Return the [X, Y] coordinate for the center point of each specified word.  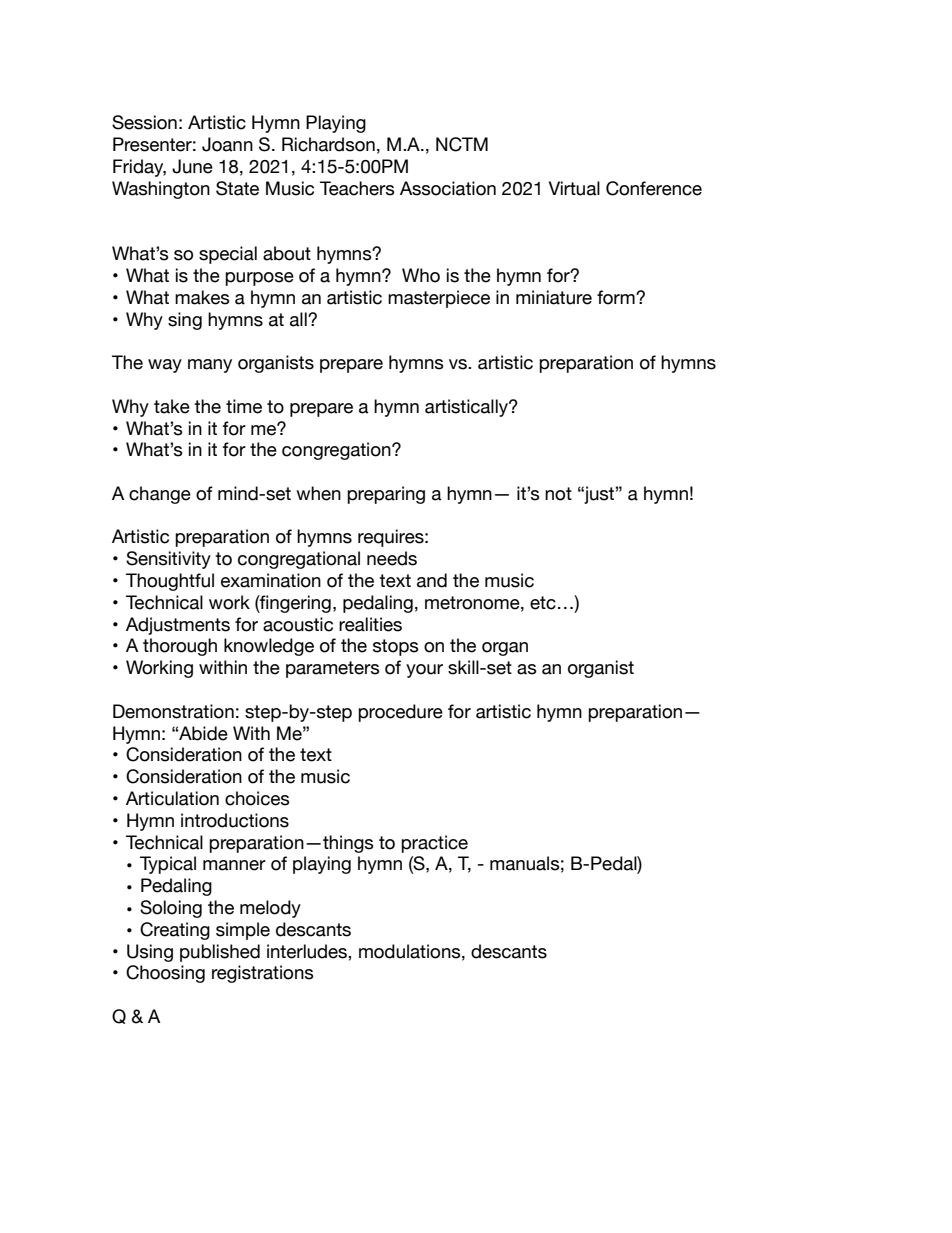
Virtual [574, 188]
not [558, 494]
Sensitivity [168, 560]
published [220, 953]
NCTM [462, 144]
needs [392, 558]
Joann [227, 144]
